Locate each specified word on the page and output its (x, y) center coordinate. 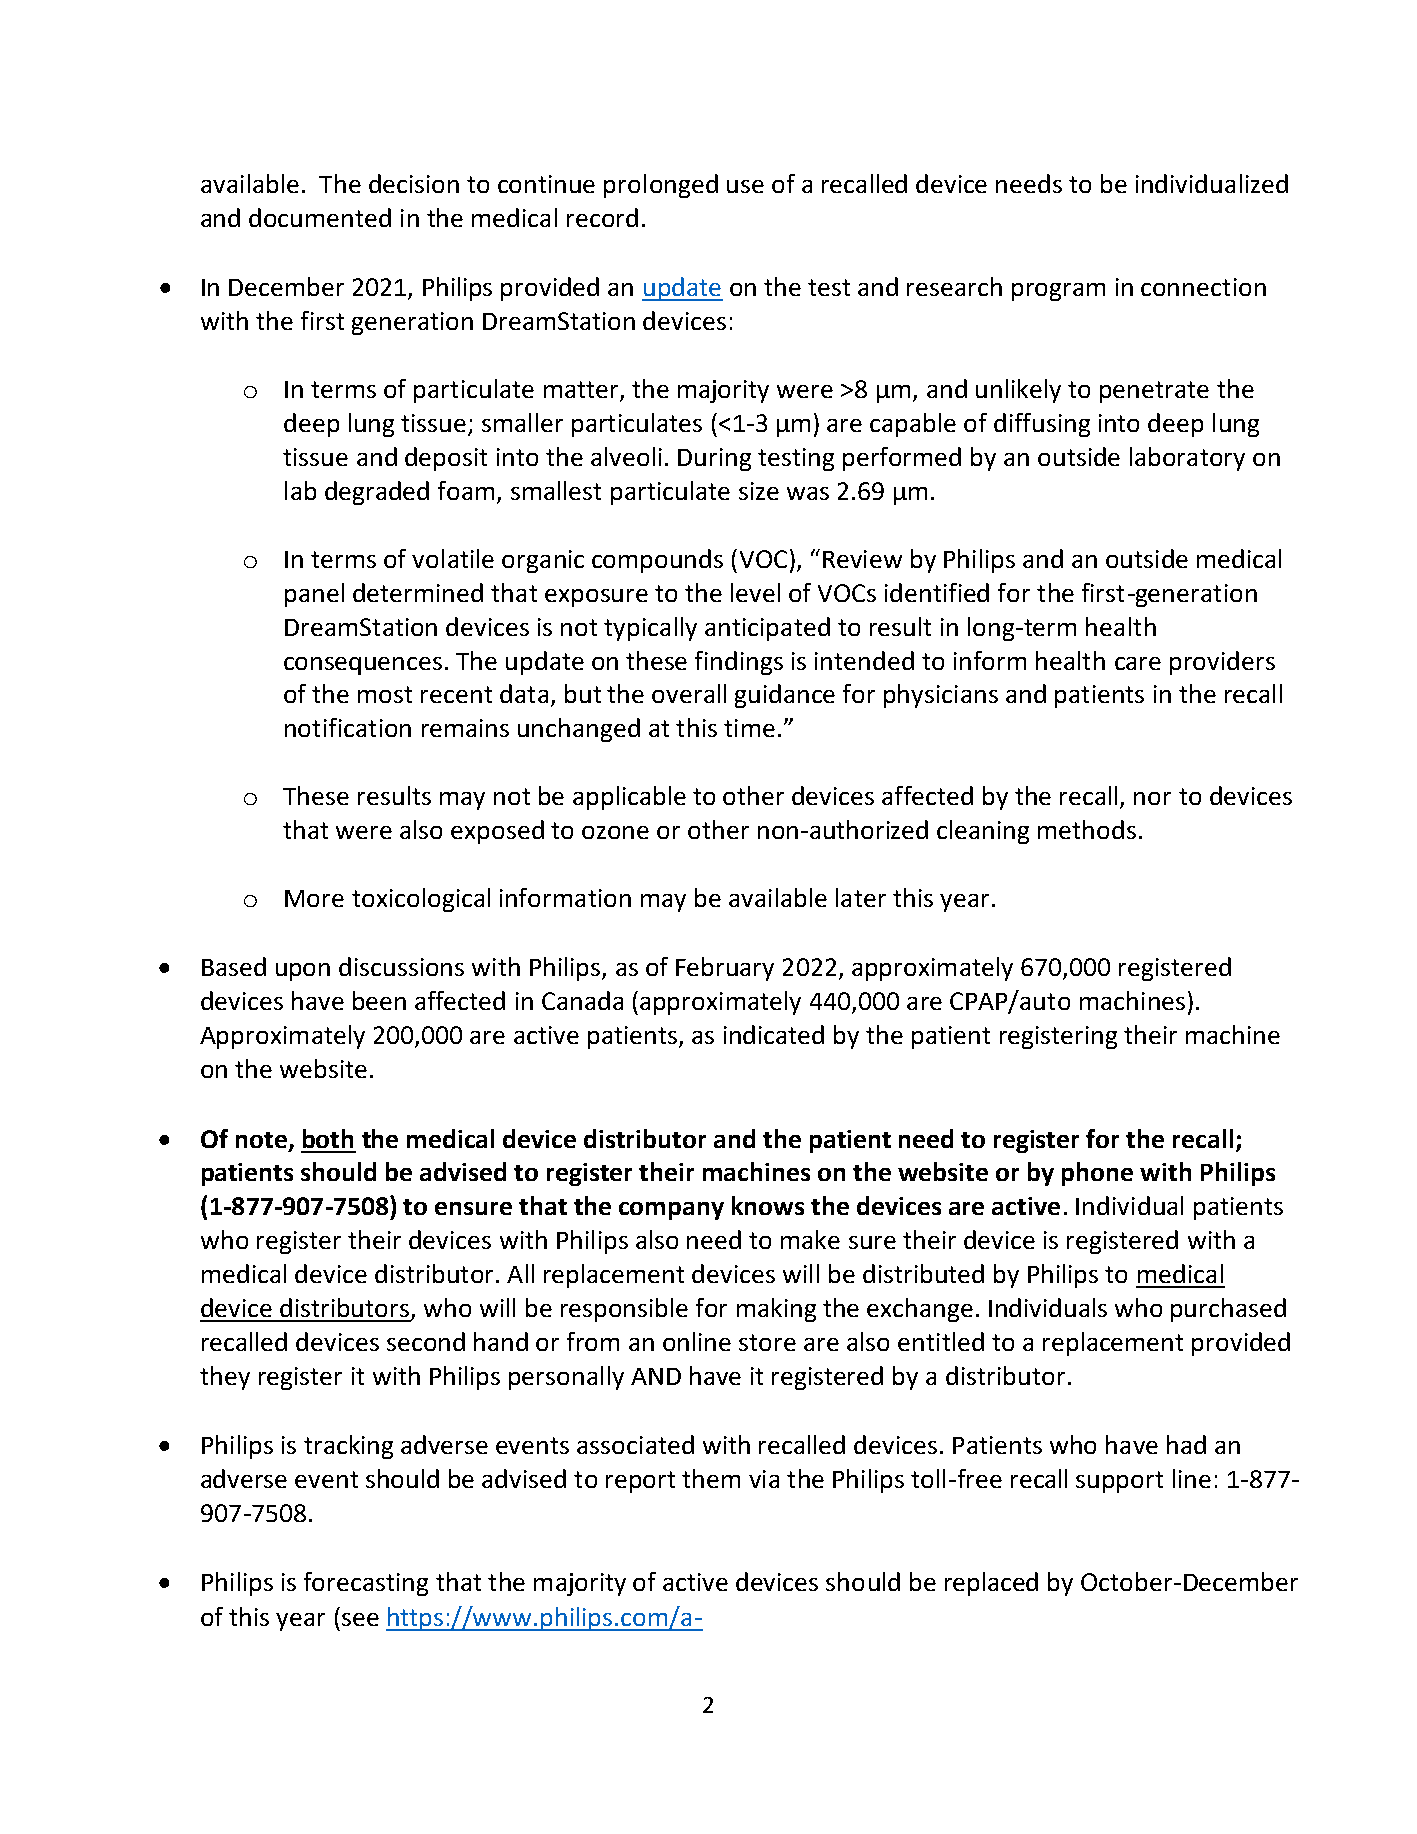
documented (320, 217)
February (725, 969)
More (314, 898)
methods (1087, 829)
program (1058, 292)
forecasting (366, 1584)
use (745, 186)
